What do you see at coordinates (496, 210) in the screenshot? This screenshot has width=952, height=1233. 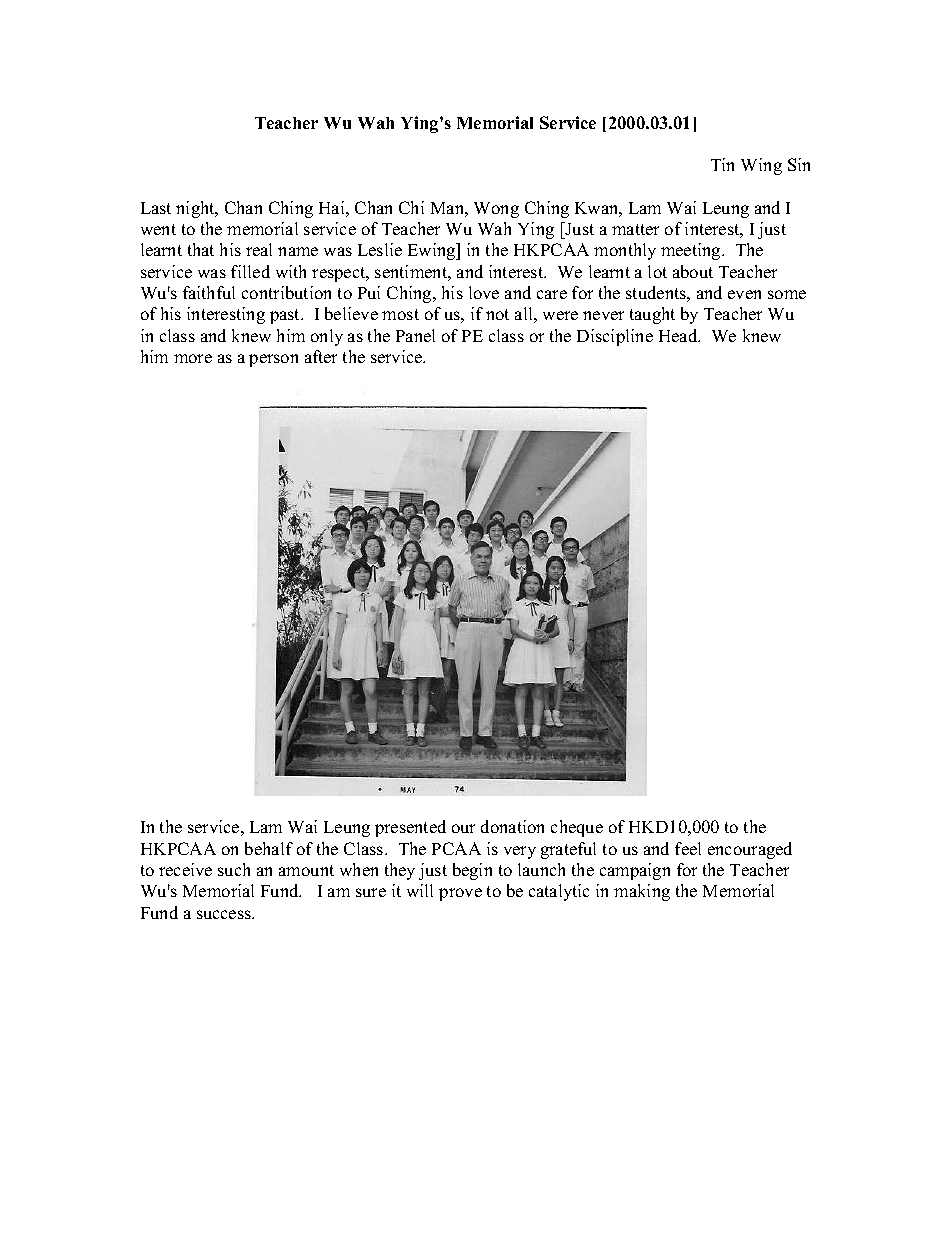 I see `Wong` at bounding box center [496, 210].
